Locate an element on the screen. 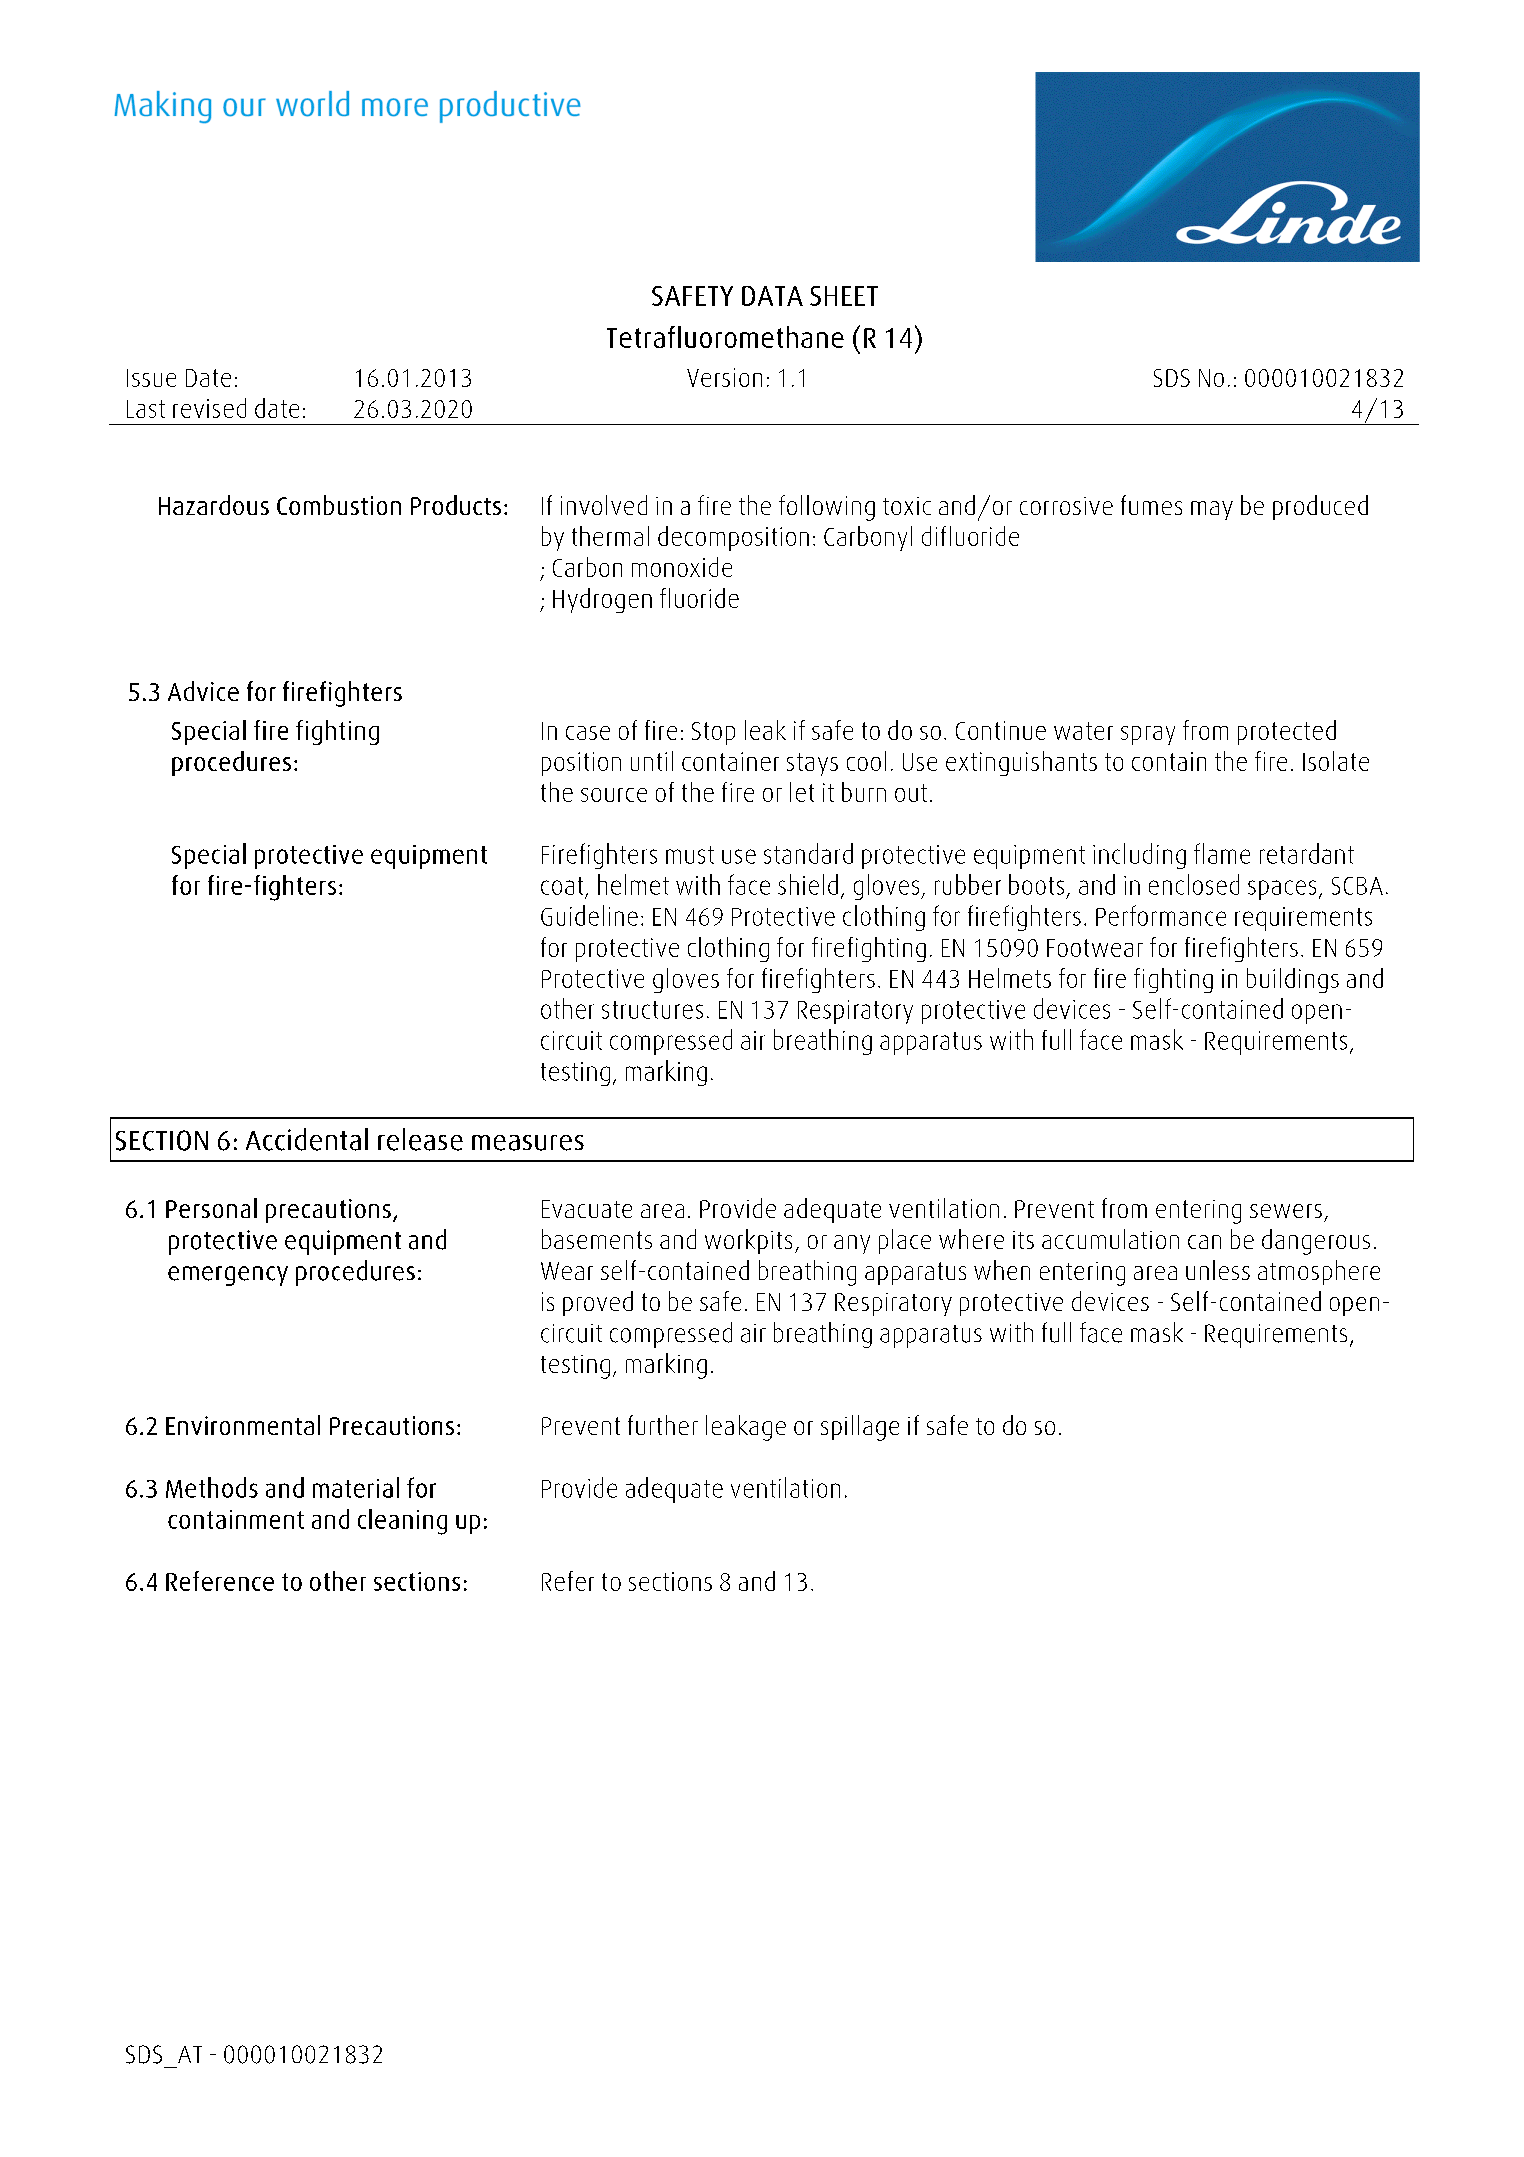 This screenshot has height=2157, width=1524. material is located at coordinates (356, 1487).
